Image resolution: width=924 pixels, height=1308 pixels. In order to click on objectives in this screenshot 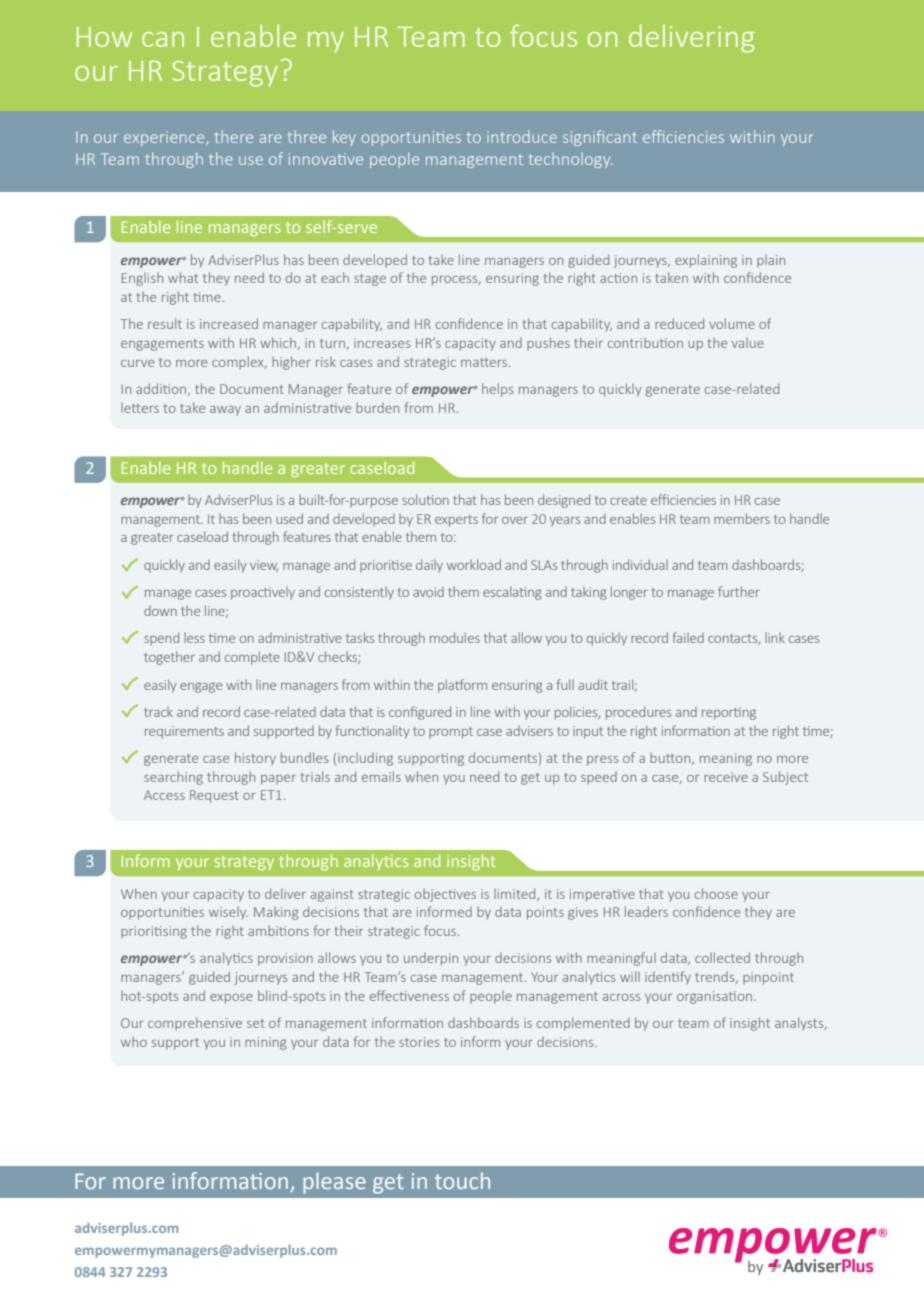, I will do `click(445, 895)`.
